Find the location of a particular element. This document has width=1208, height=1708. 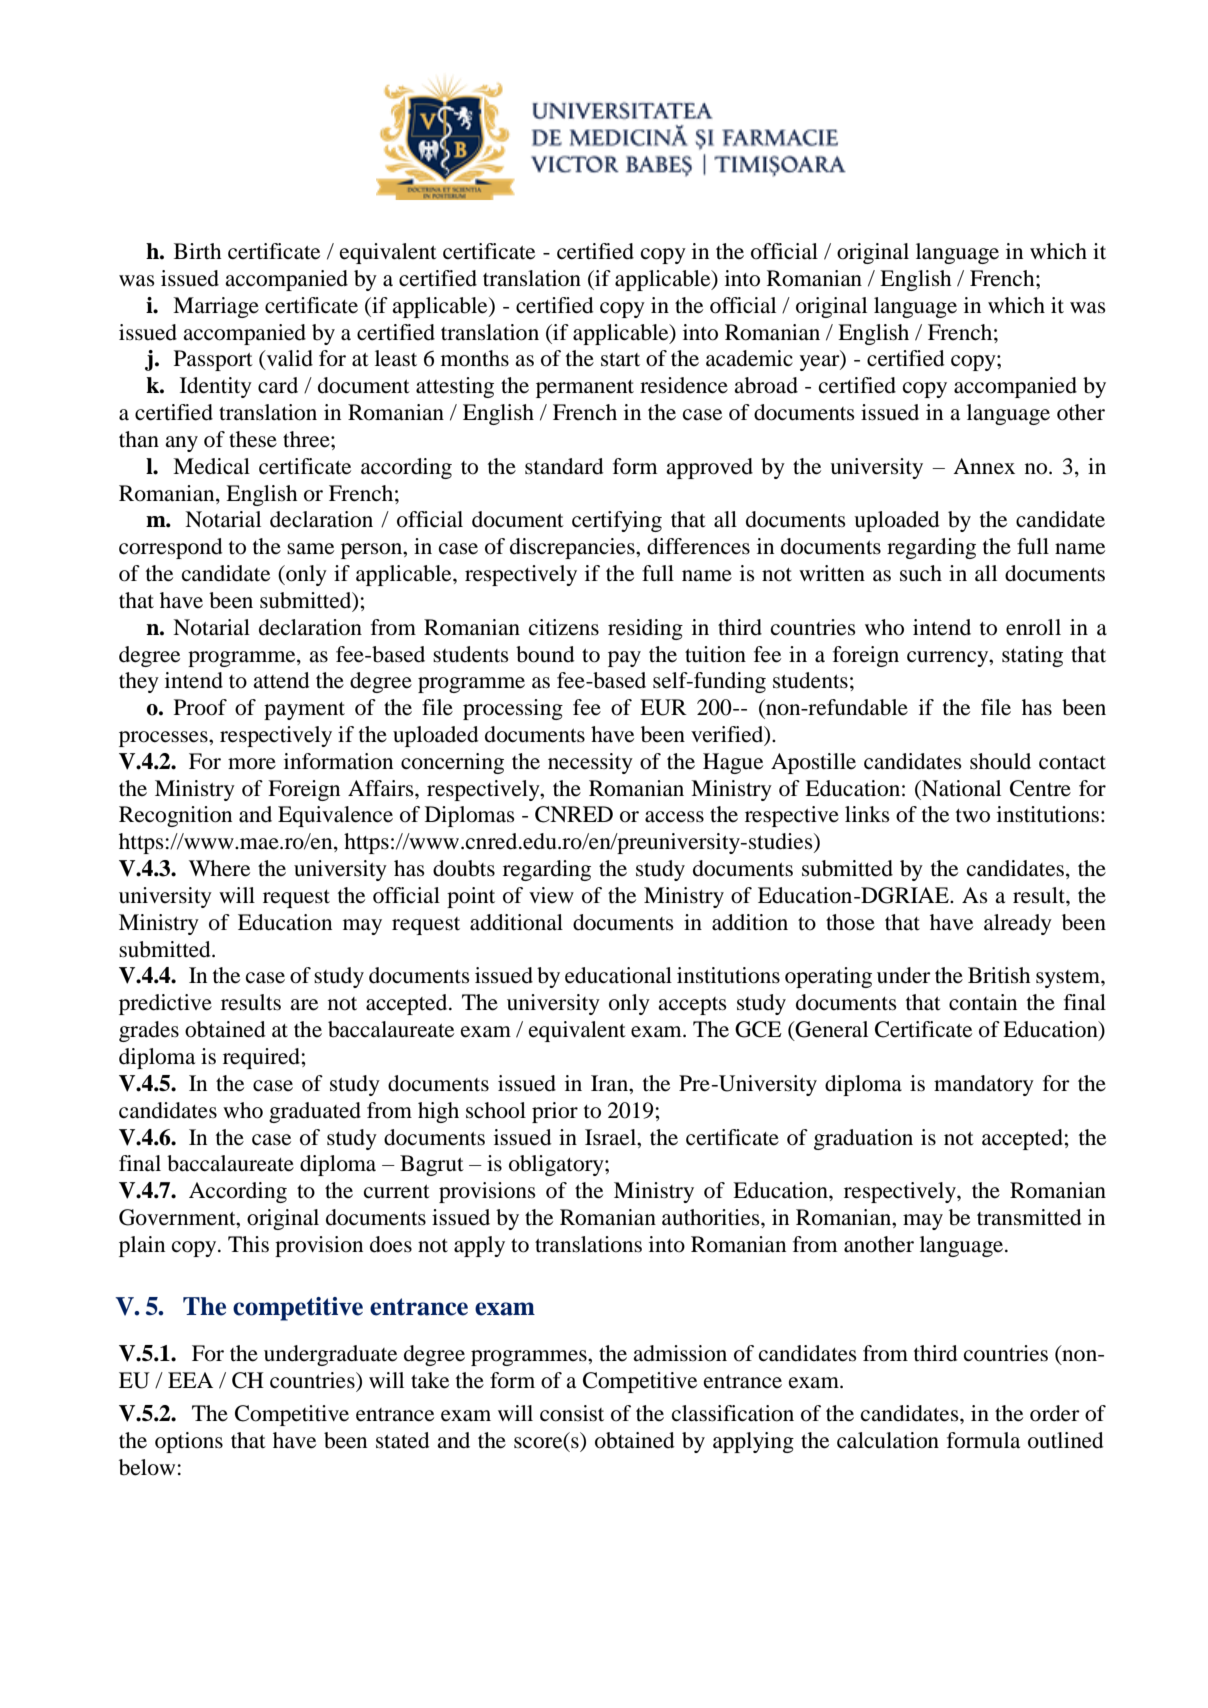

year is located at coordinates (821, 363).
